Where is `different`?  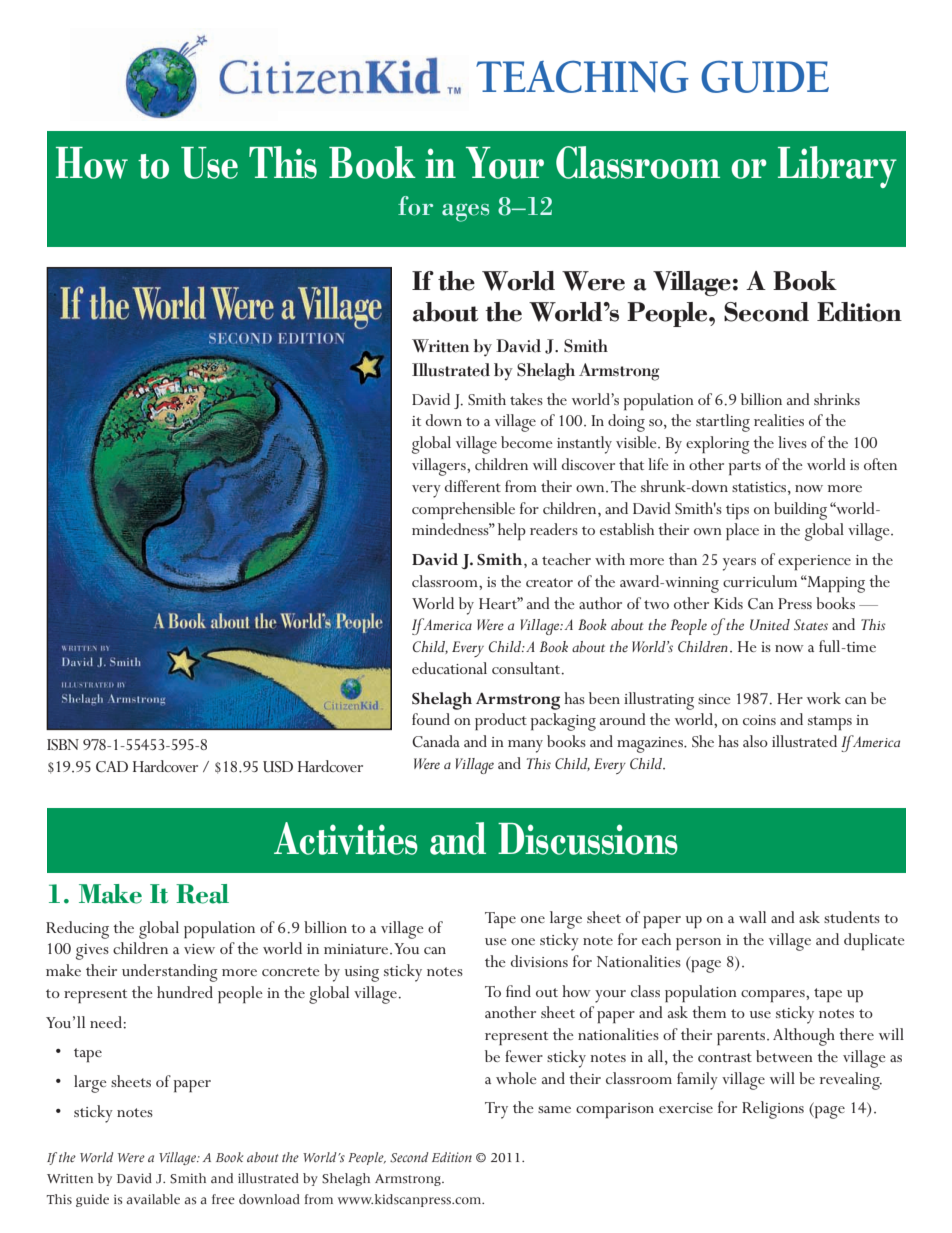
different is located at coordinates (473, 486).
